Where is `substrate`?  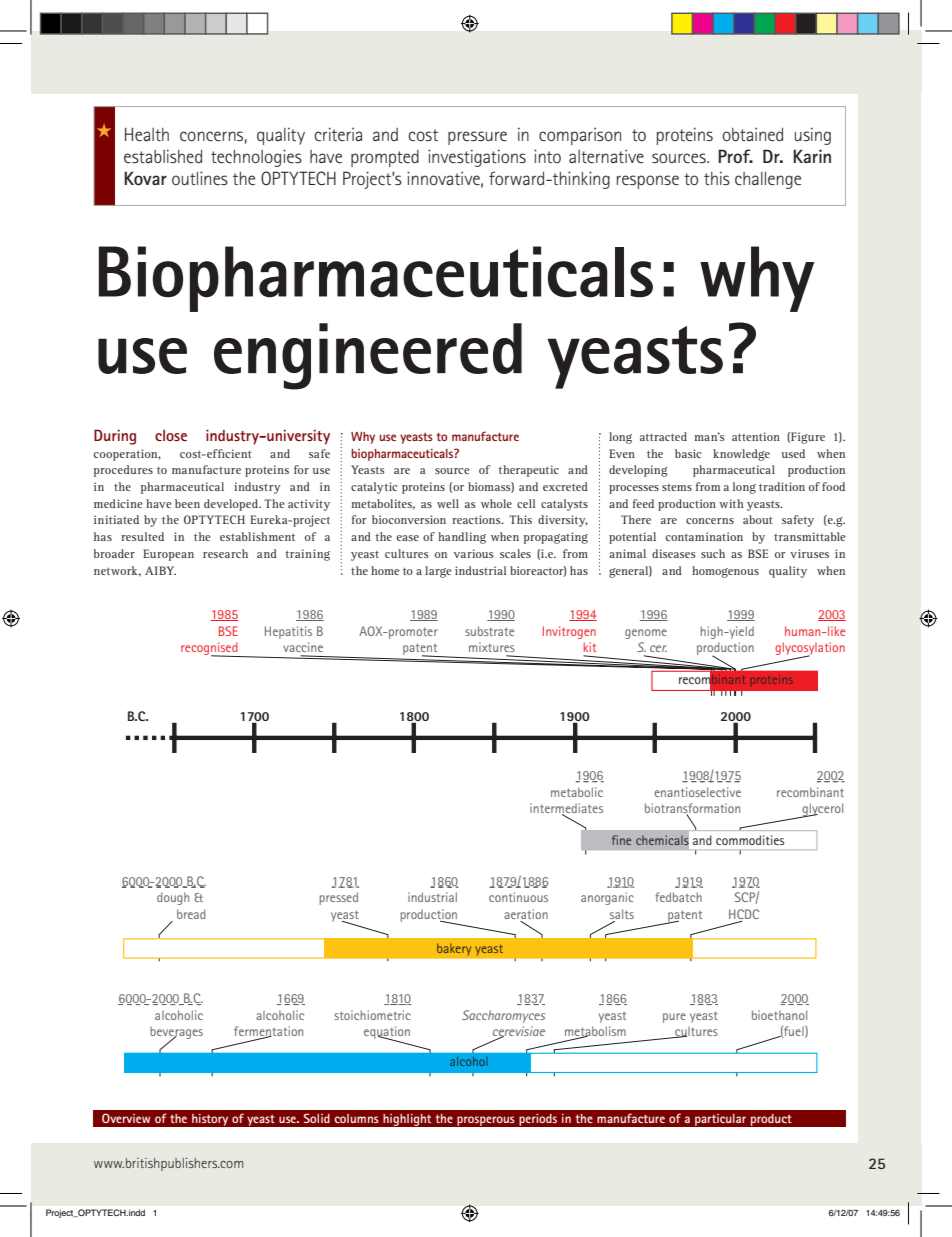 substrate is located at coordinates (489, 631).
